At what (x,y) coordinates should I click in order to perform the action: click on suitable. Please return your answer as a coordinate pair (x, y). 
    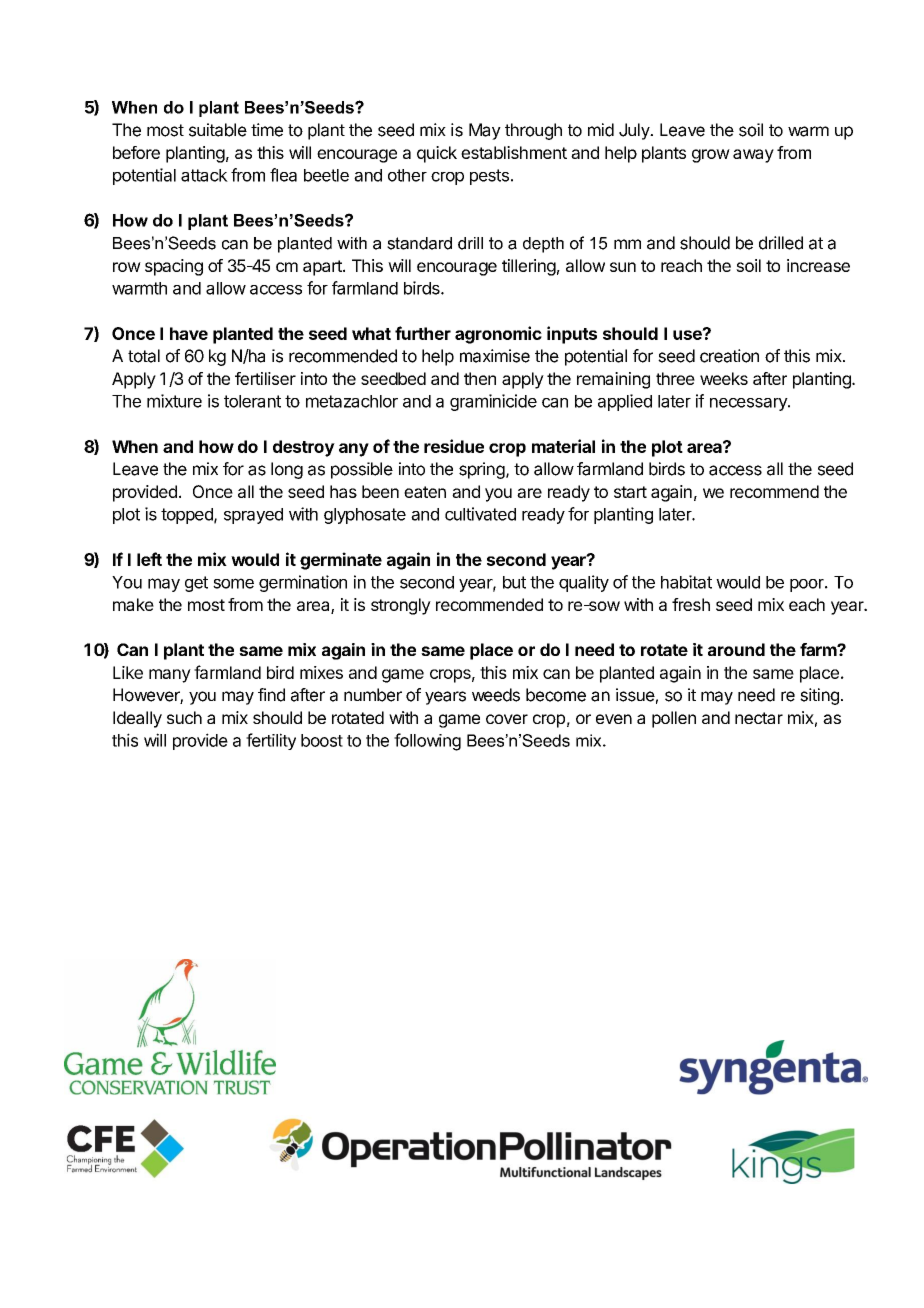
    Looking at the image, I should click on (218, 130).
